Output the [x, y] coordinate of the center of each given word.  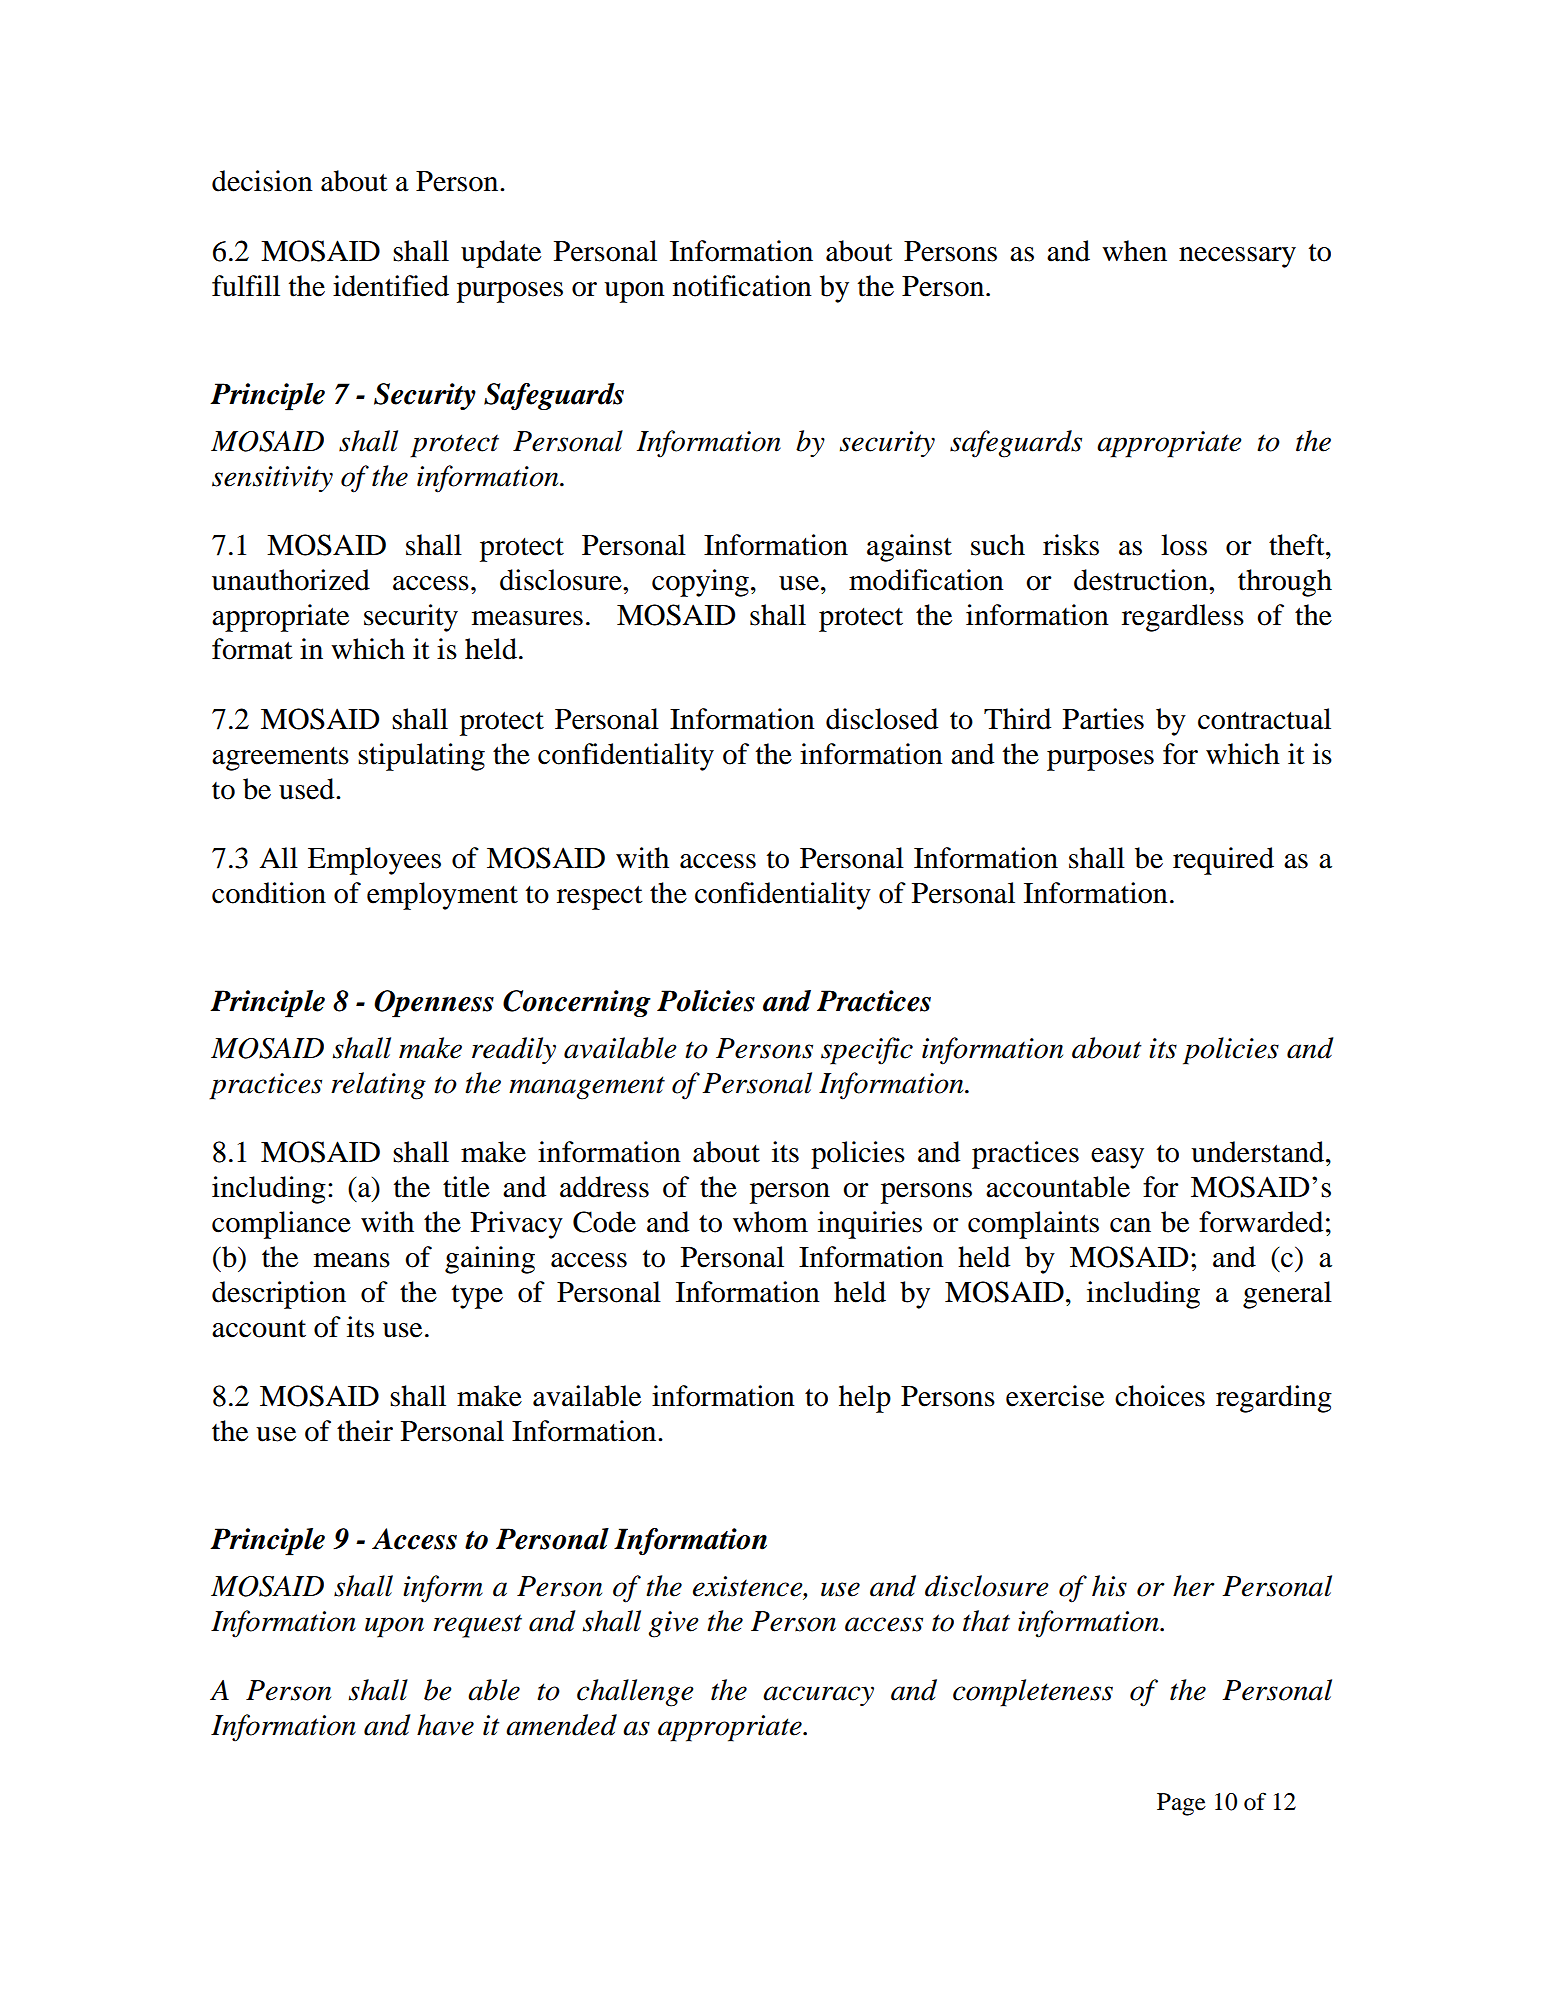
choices [1160, 1396]
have [445, 1725]
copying [700, 583]
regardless [1183, 618]
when [1134, 251]
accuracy [818, 1696]
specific [867, 1051]
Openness [434, 1004]
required [1223, 861]
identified [391, 286]
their [365, 1431]
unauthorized [291, 580]
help [865, 1399]
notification [742, 286]
